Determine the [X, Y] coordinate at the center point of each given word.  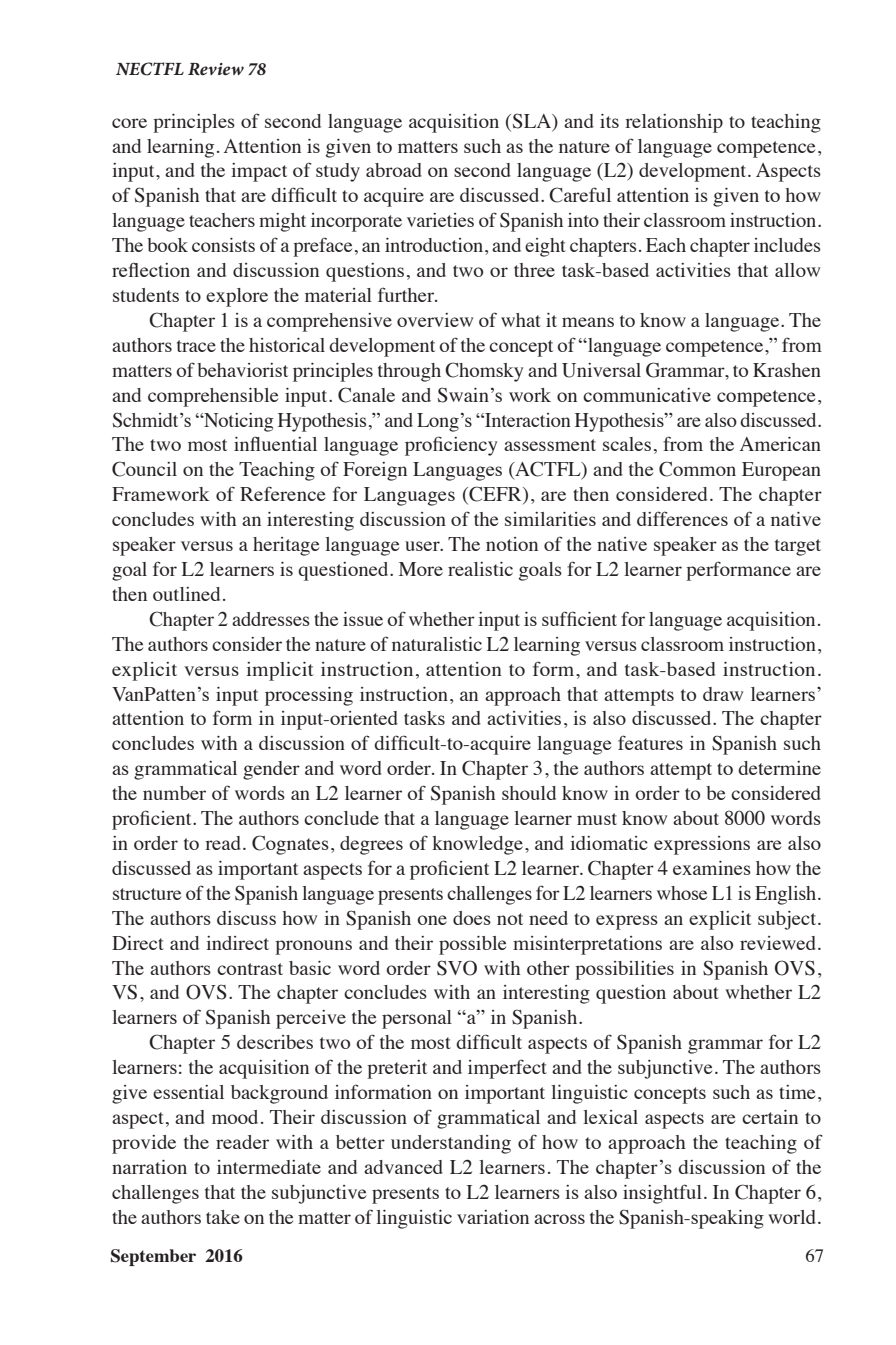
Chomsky [484, 372]
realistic [480, 569]
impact [259, 172]
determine [779, 768]
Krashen [787, 370]
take [223, 1217]
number [174, 793]
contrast [250, 969]
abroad [394, 170]
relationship [674, 123]
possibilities [624, 970]
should [529, 793]
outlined [186, 594]
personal [417, 1019]
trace [196, 346]
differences [682, 518]
